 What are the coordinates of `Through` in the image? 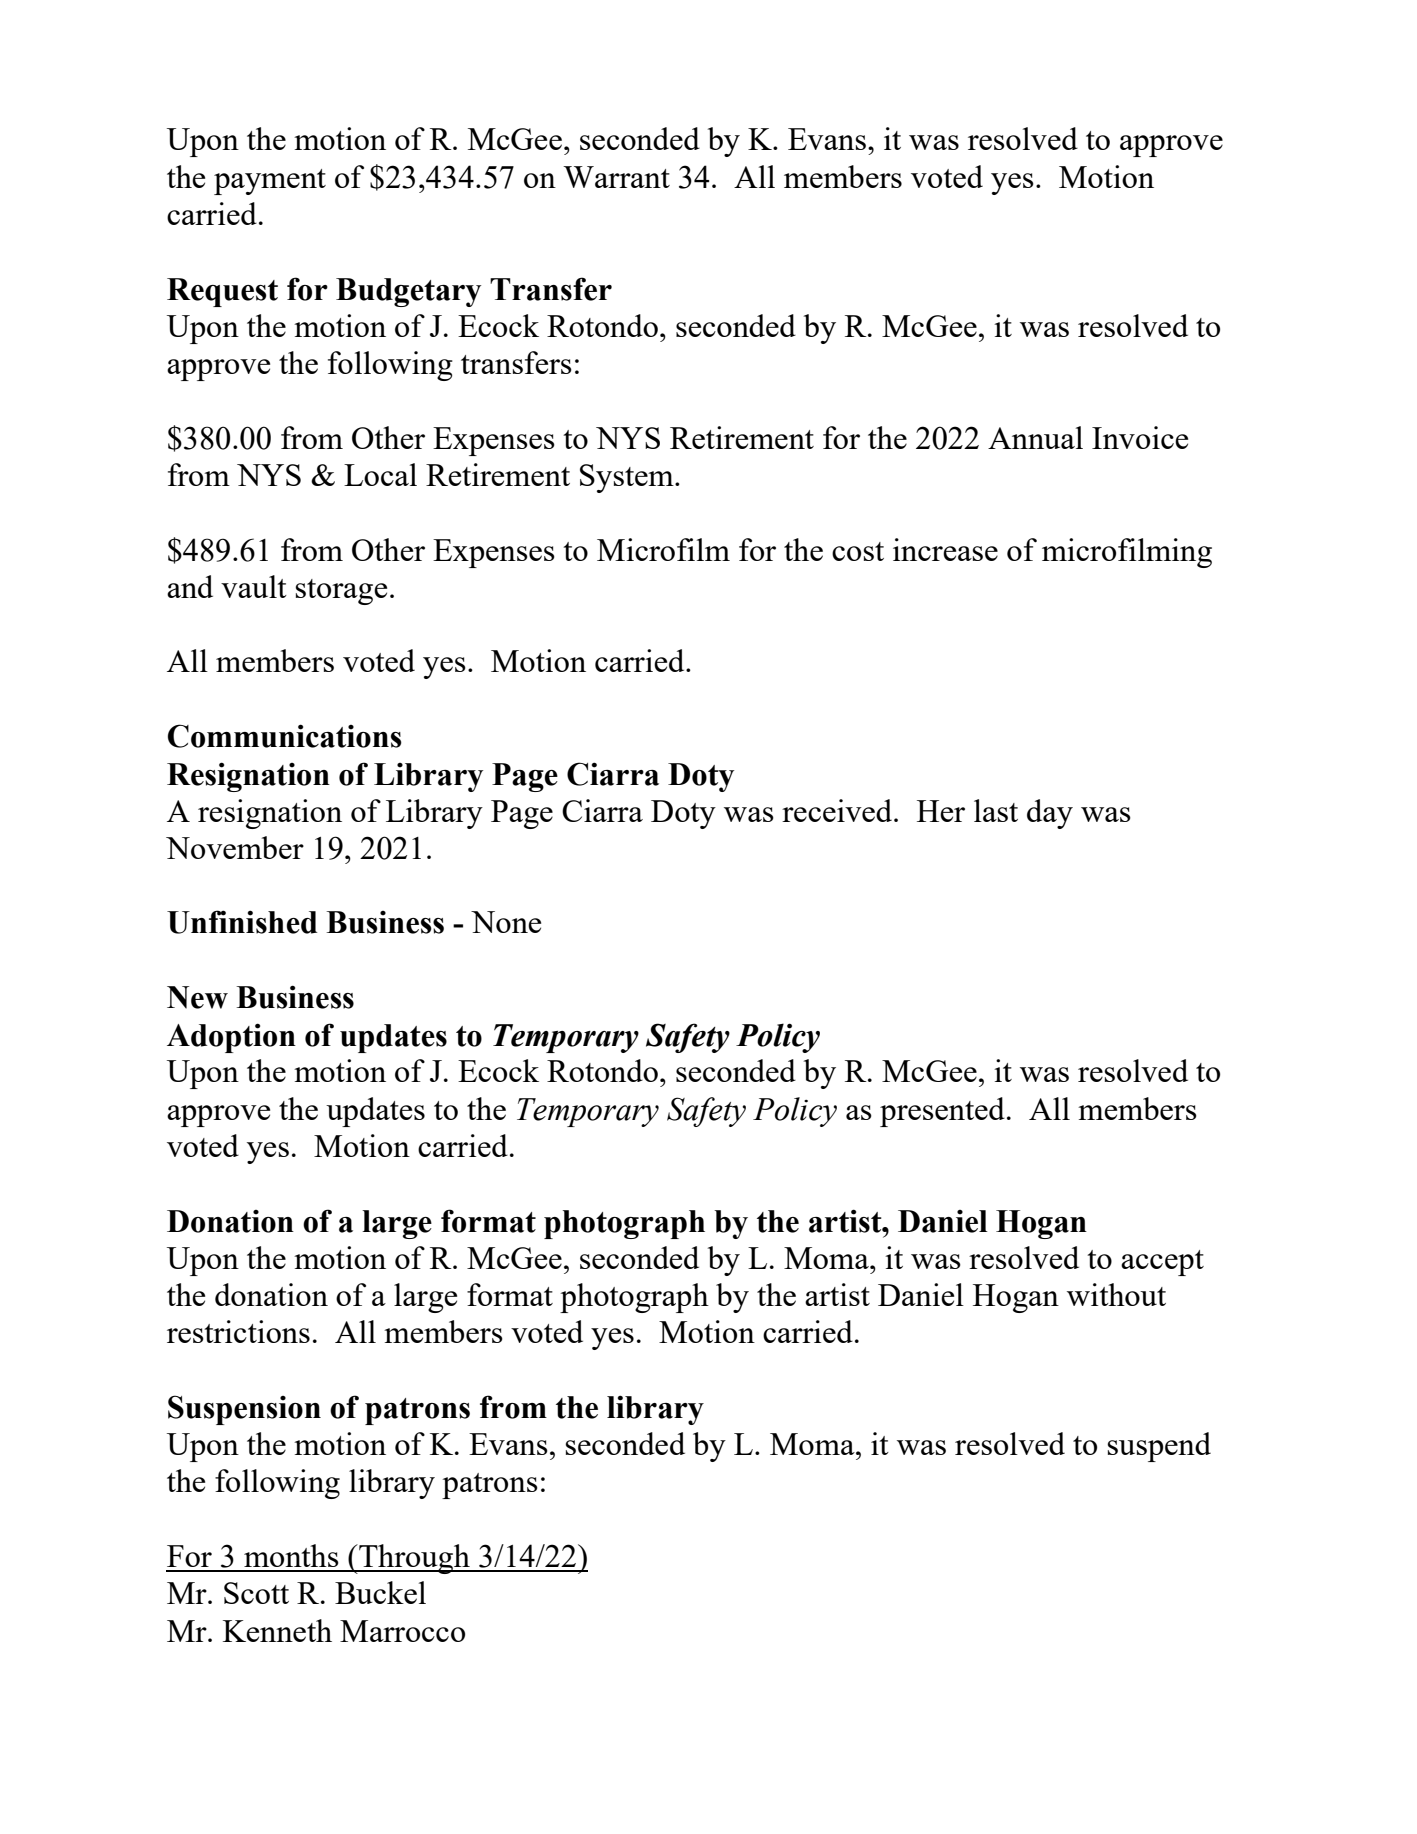 It's located at (414, 1559).
